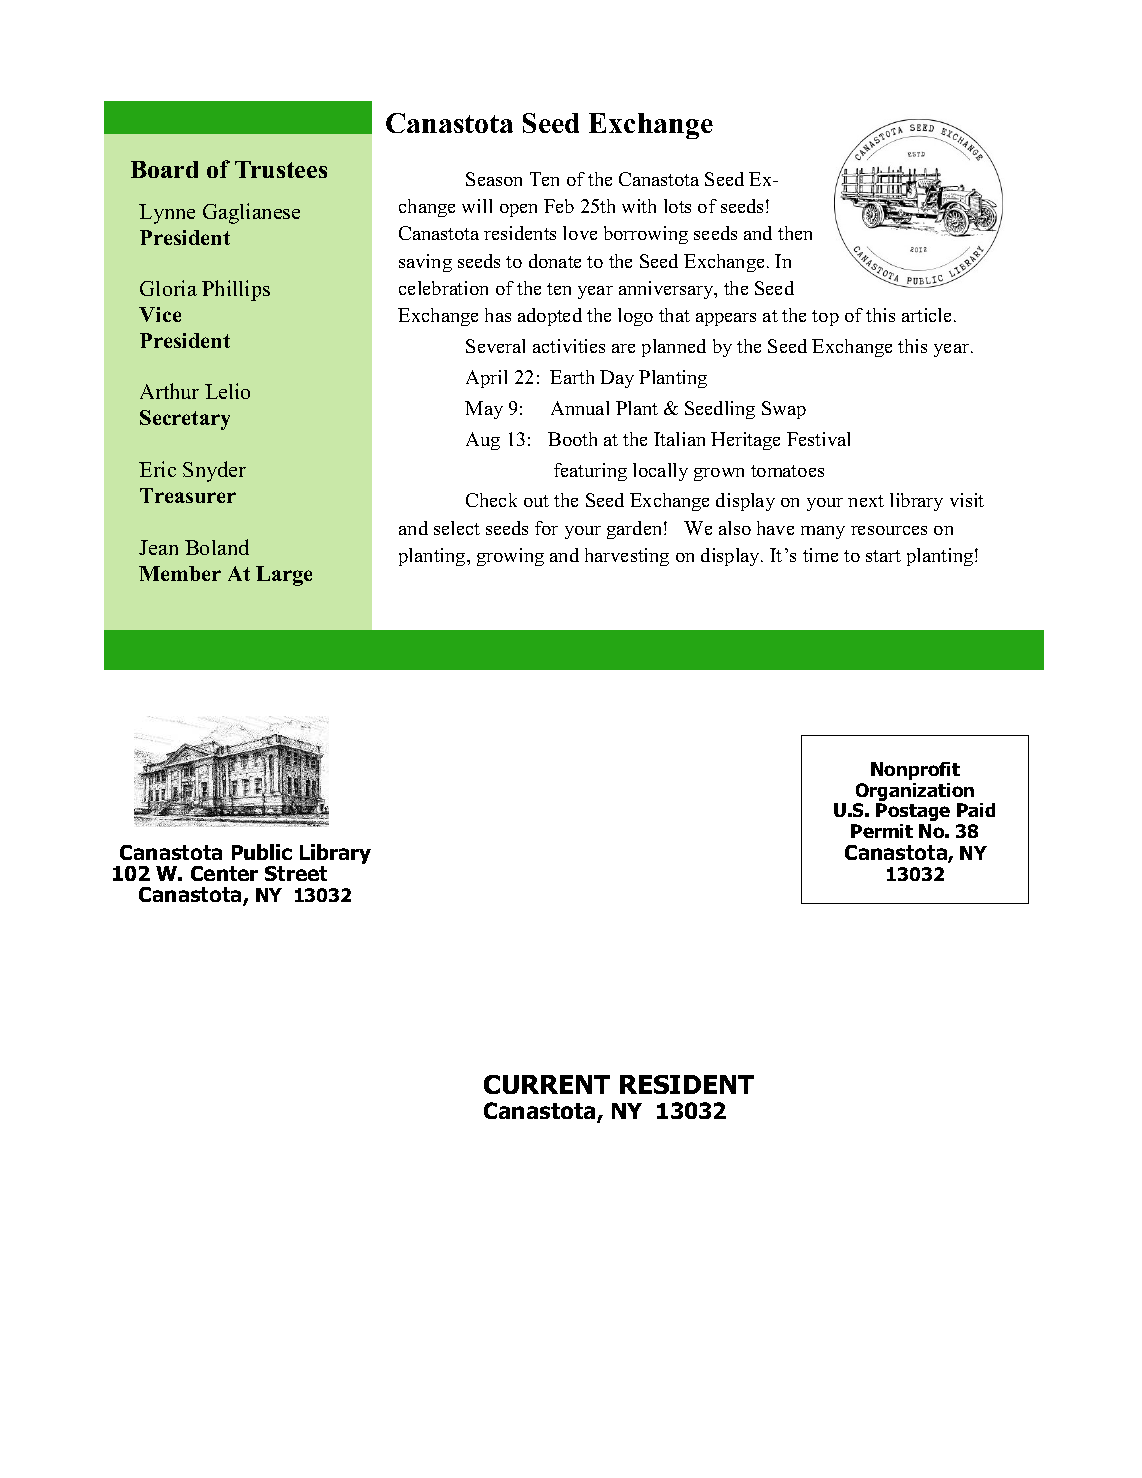  Describe the element at coordinates (284, 576) in the document. I see `Large` at that location.
